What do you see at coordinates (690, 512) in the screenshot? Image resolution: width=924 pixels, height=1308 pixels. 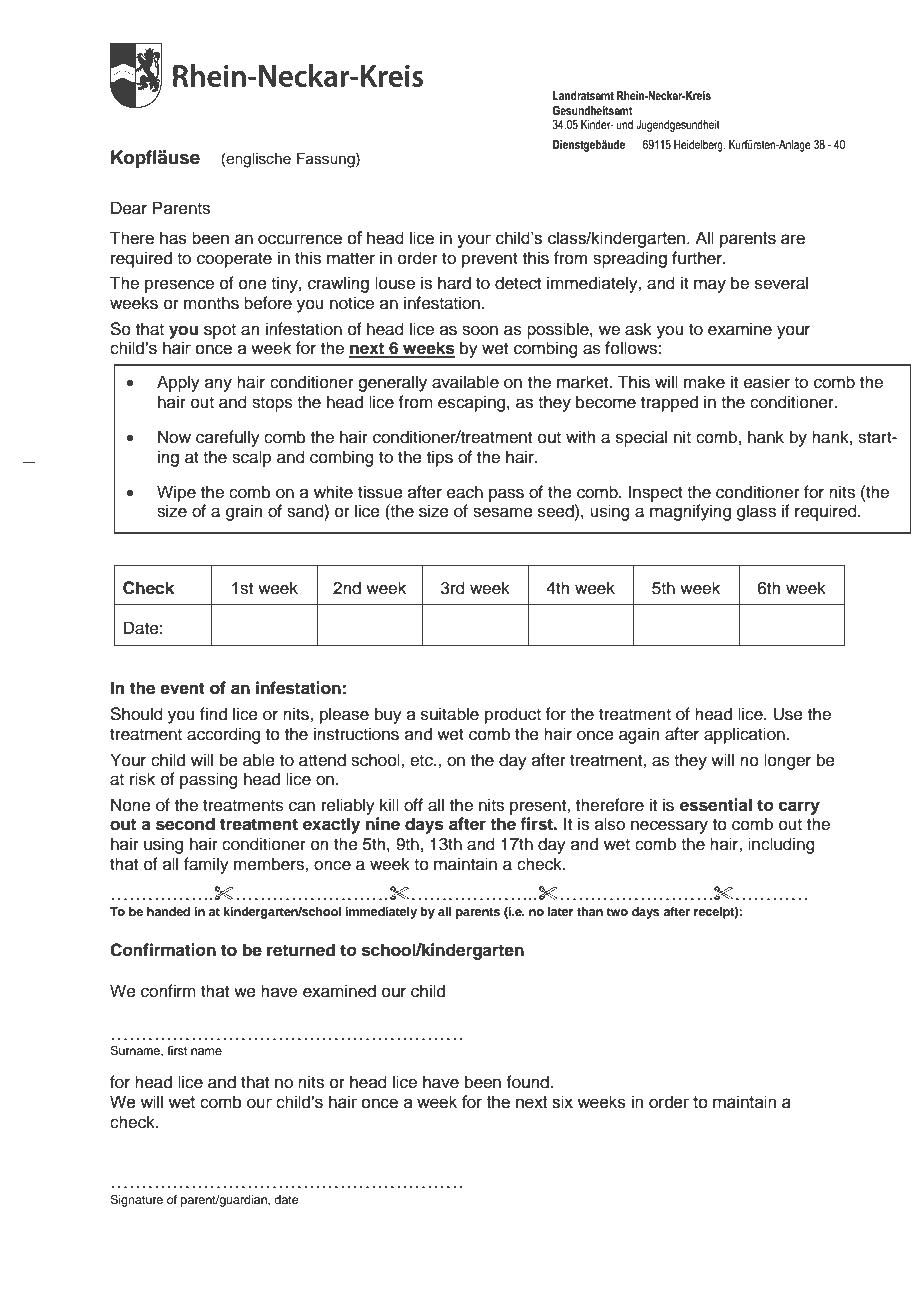 I see `magnifying` at bounding box center [690, 512].
